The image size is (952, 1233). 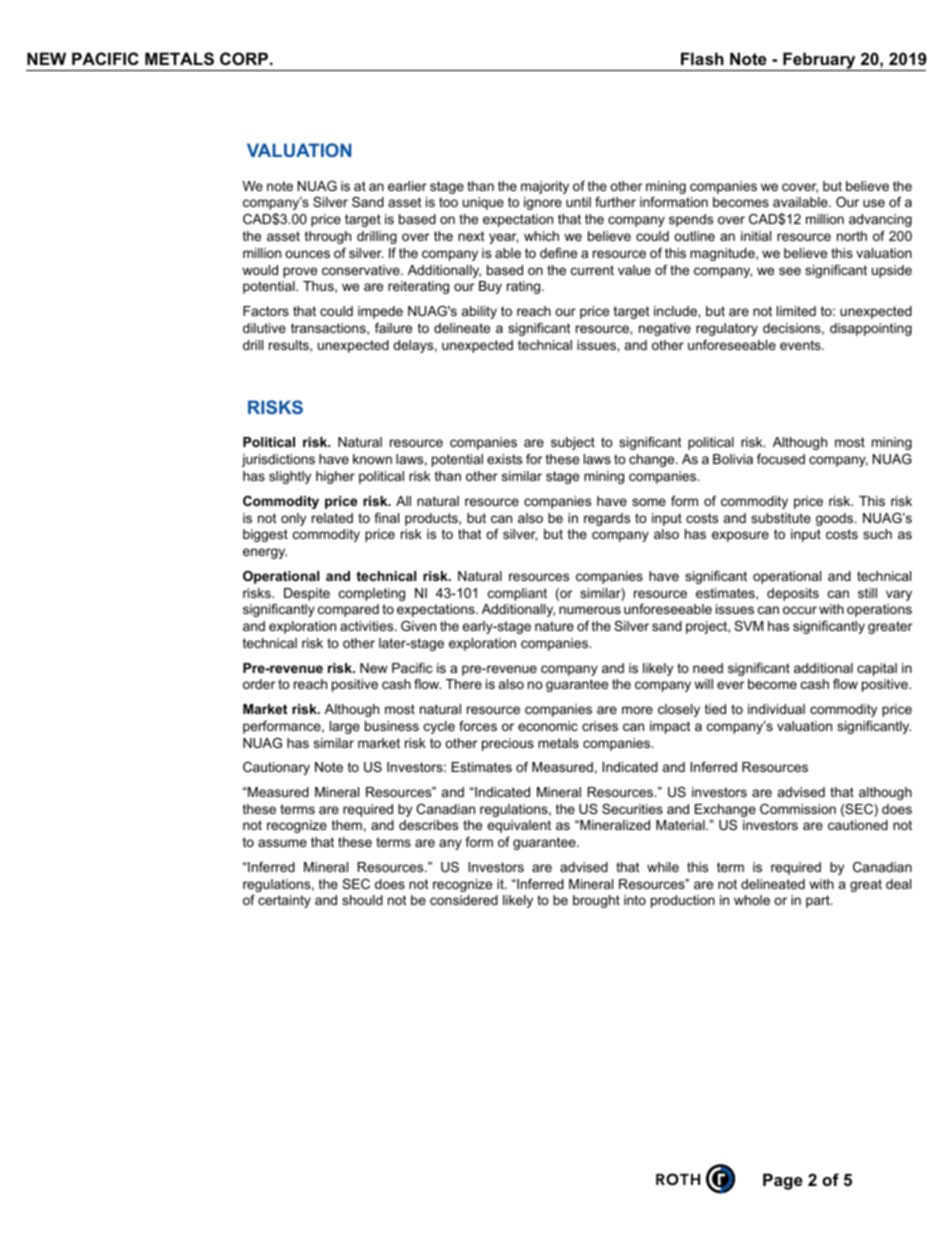 I want to click on compared, so click(x=348, y=610).
